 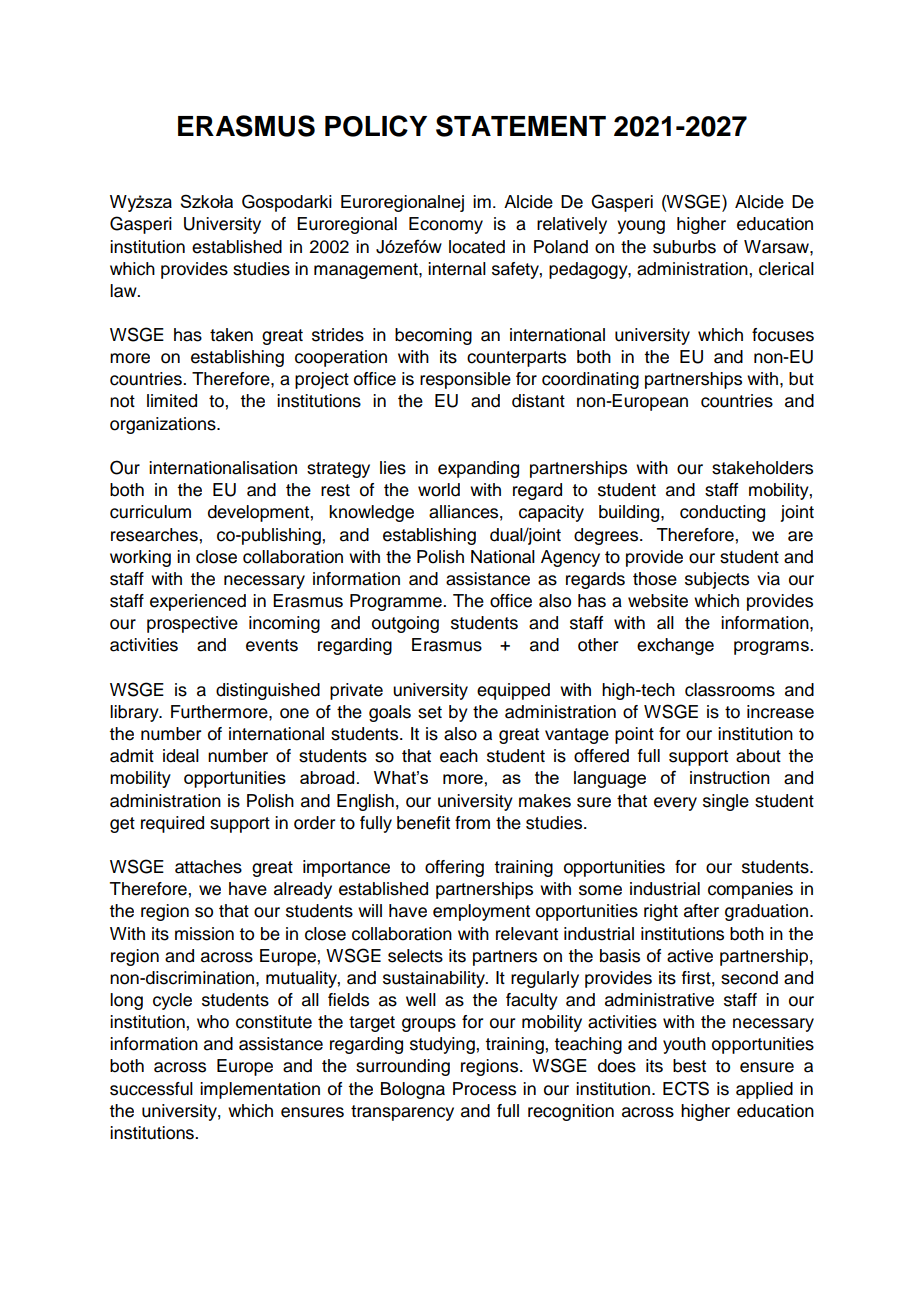 What do you see at coordinates (208, 867) in the image?
I see `attaches` at bounding box center [208, 867].
